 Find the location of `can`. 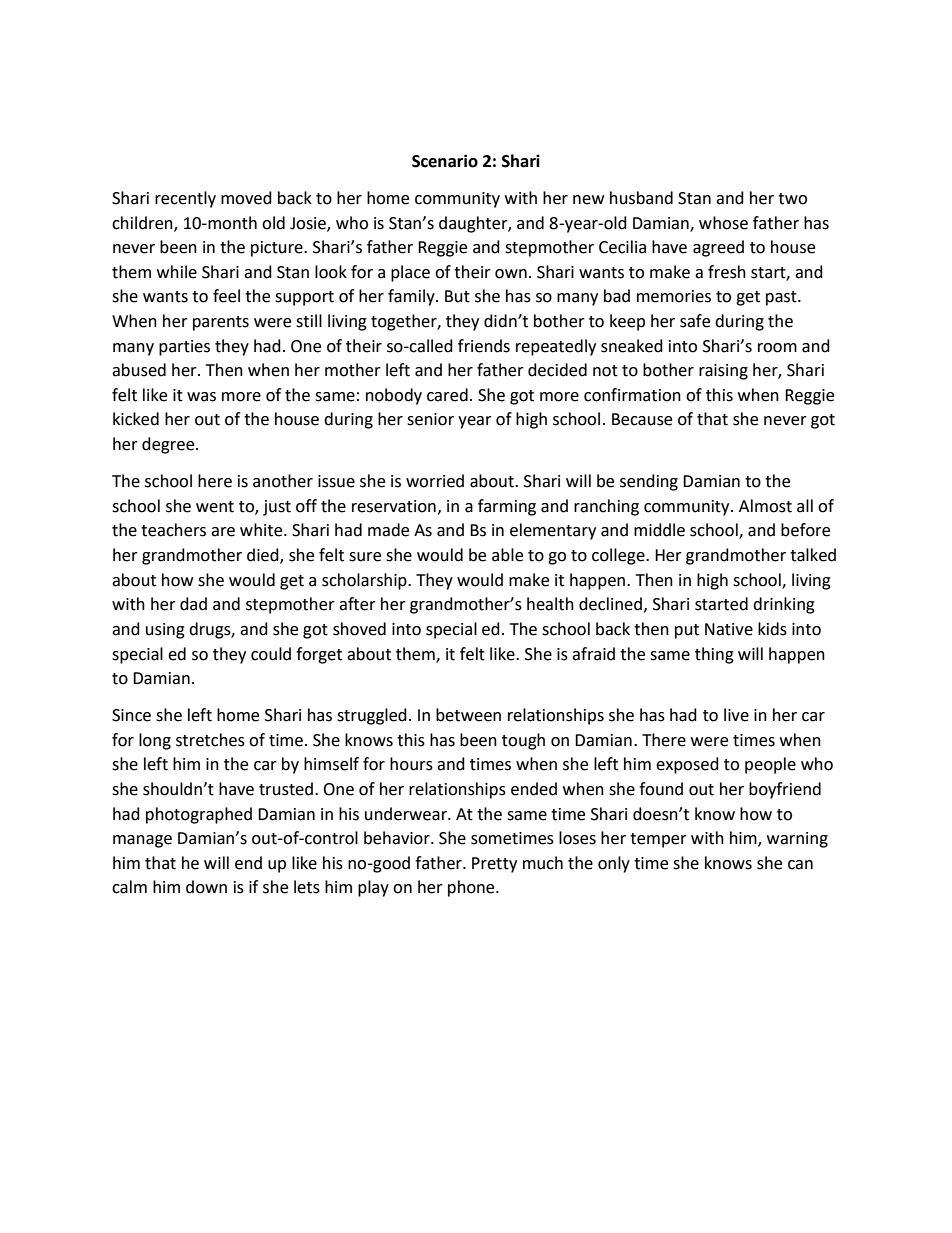

can is located at coordinates (800, 865).
